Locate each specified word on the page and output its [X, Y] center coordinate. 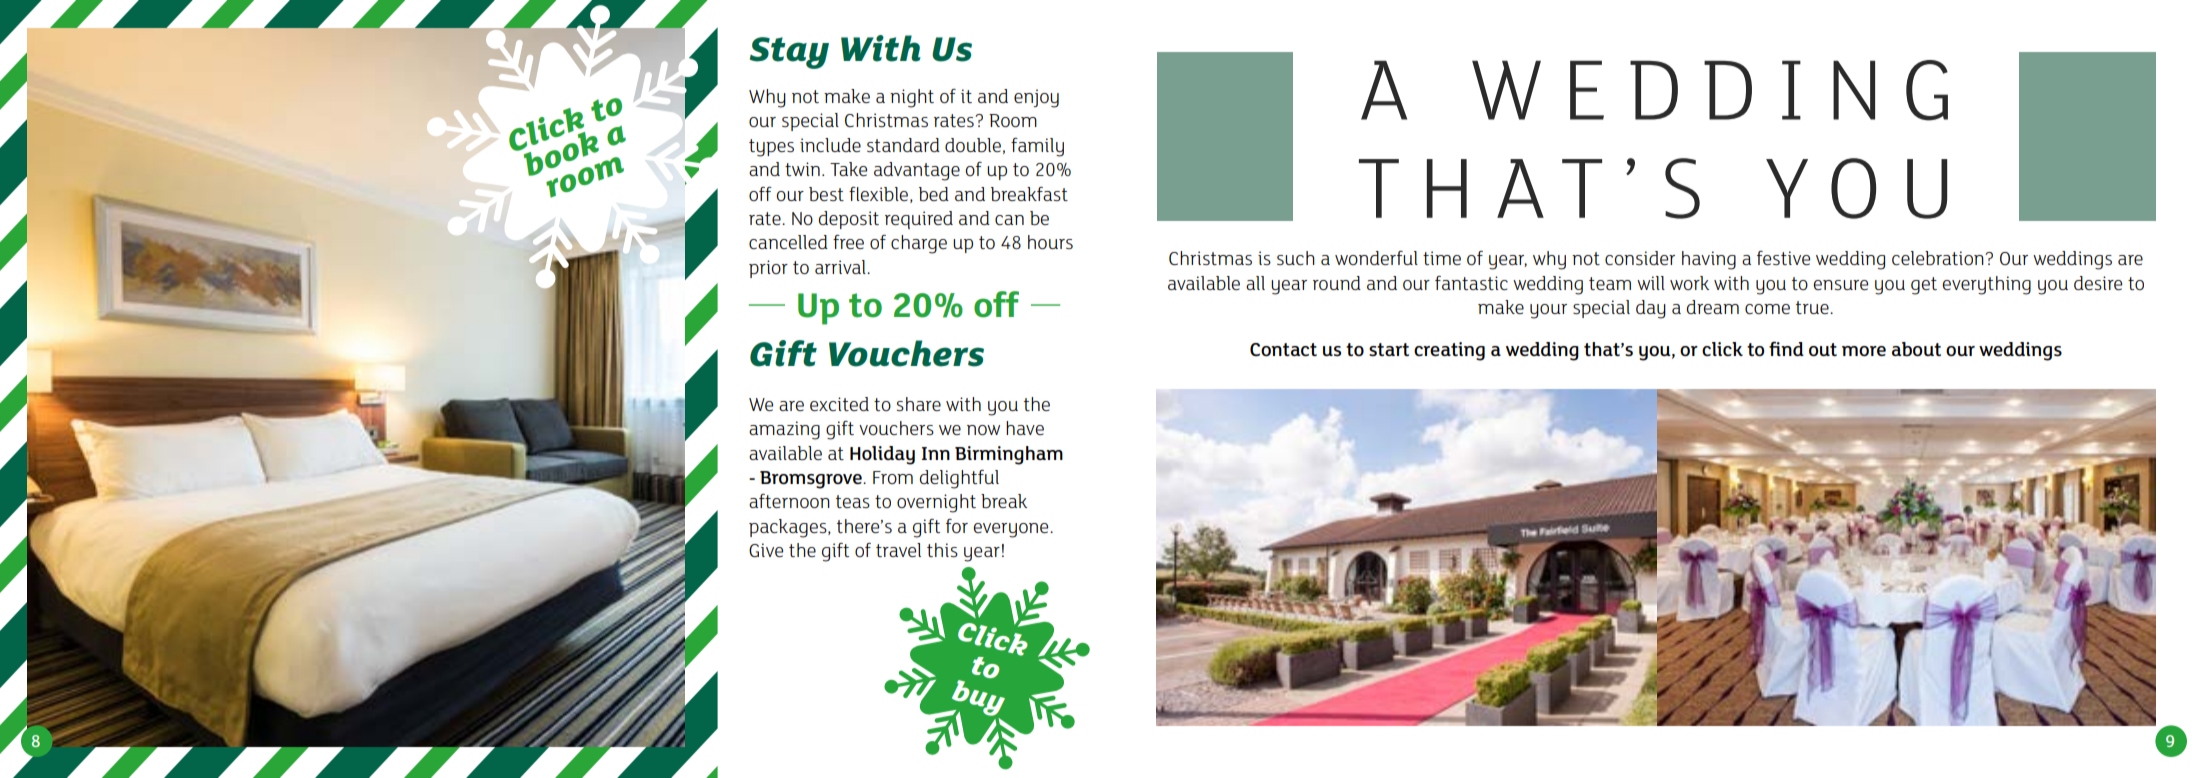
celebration [1939, 258]
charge [919, 244]
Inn [936, 453]
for [957, 526]
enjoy [1036, 98]
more [1864, 351]
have [1025, 428]
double [973, 145]
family [1037, 147]
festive [1783, 258]
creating [1449, 351]
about [1916, 349]
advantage [917, 171]
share [919, 404]
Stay [789, 53]
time [1442, 258]
